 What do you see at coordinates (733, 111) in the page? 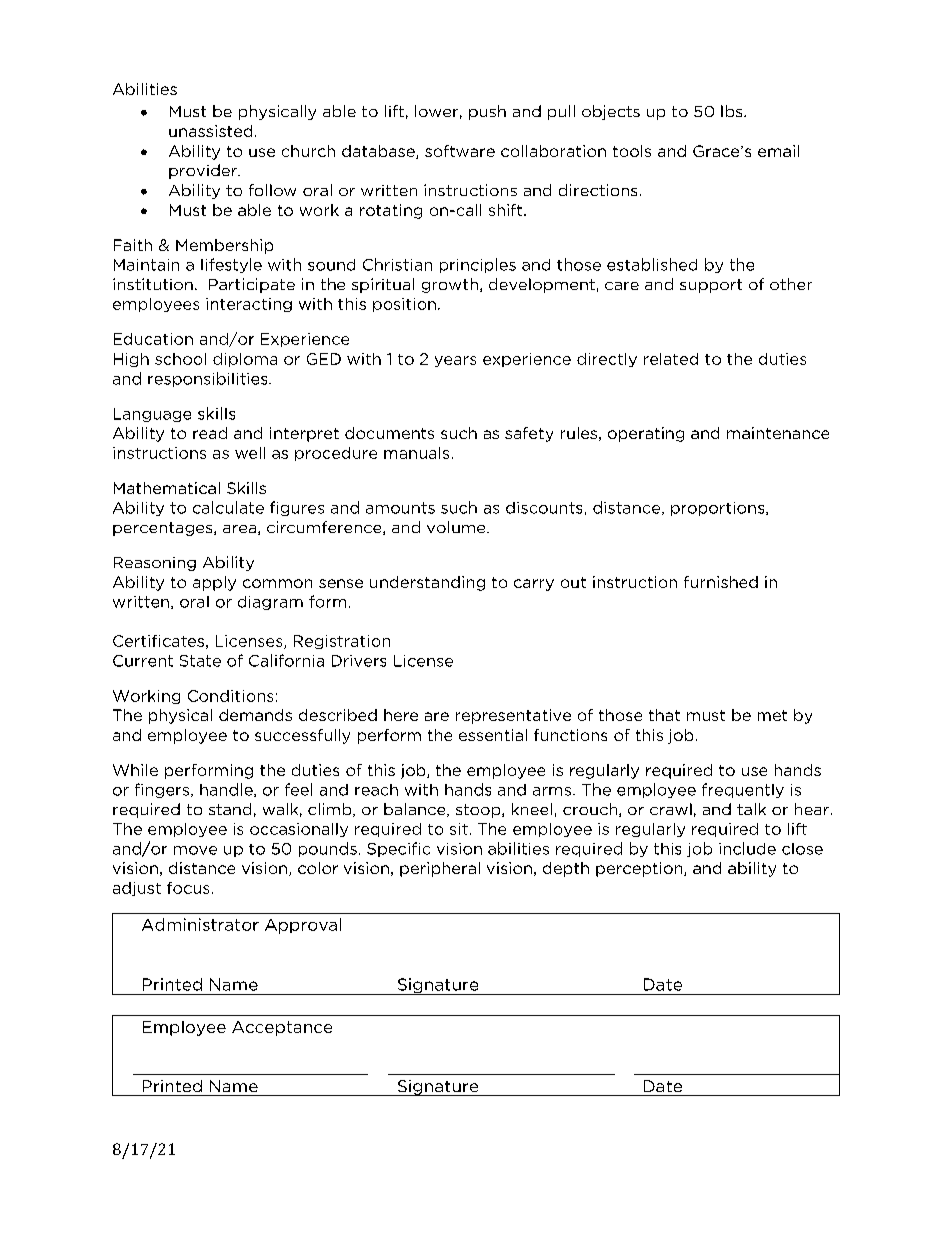
I see `lbs` at bounding box center [733, 111].
